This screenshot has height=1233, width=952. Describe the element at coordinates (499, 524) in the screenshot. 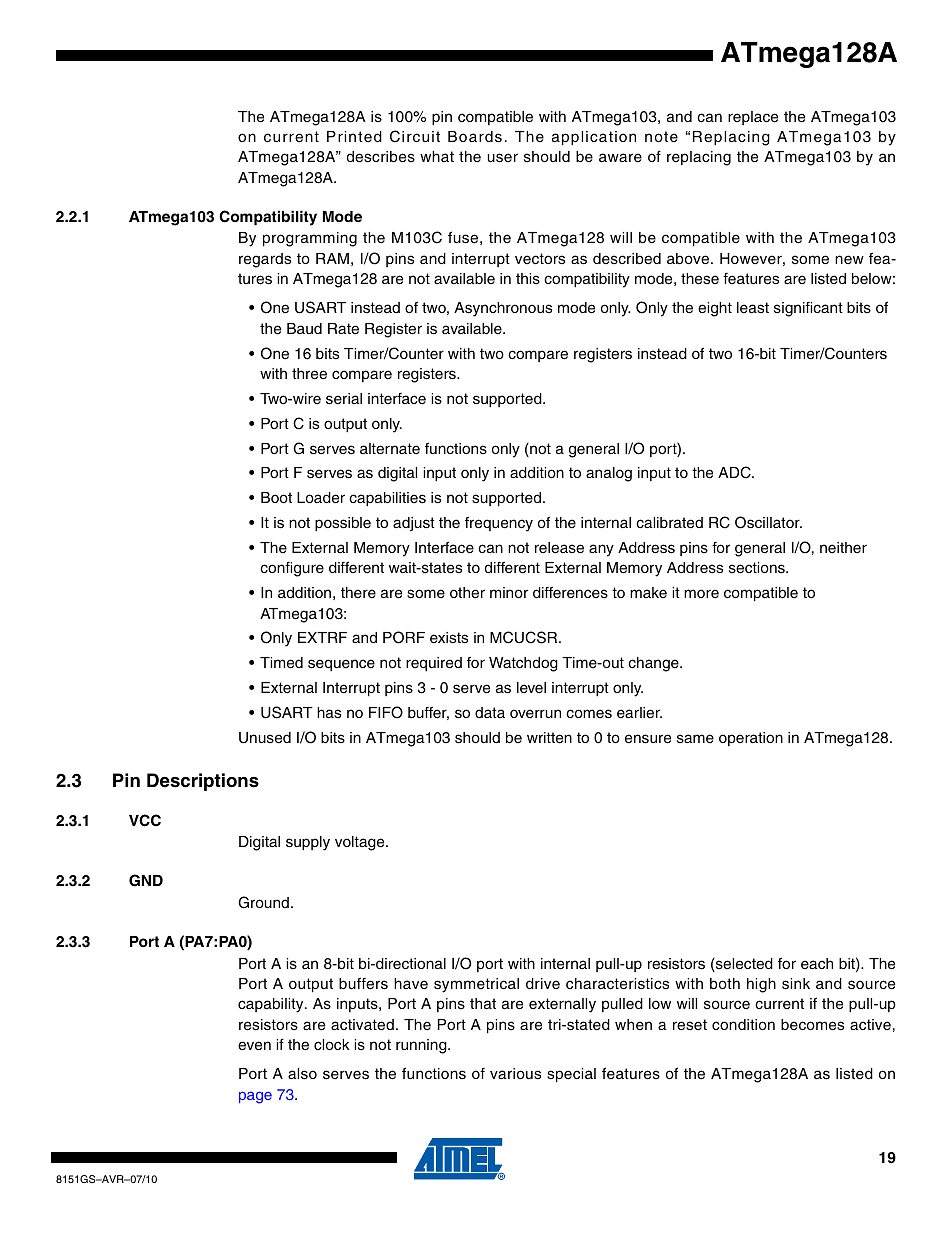

I see `frequency` at that location.
